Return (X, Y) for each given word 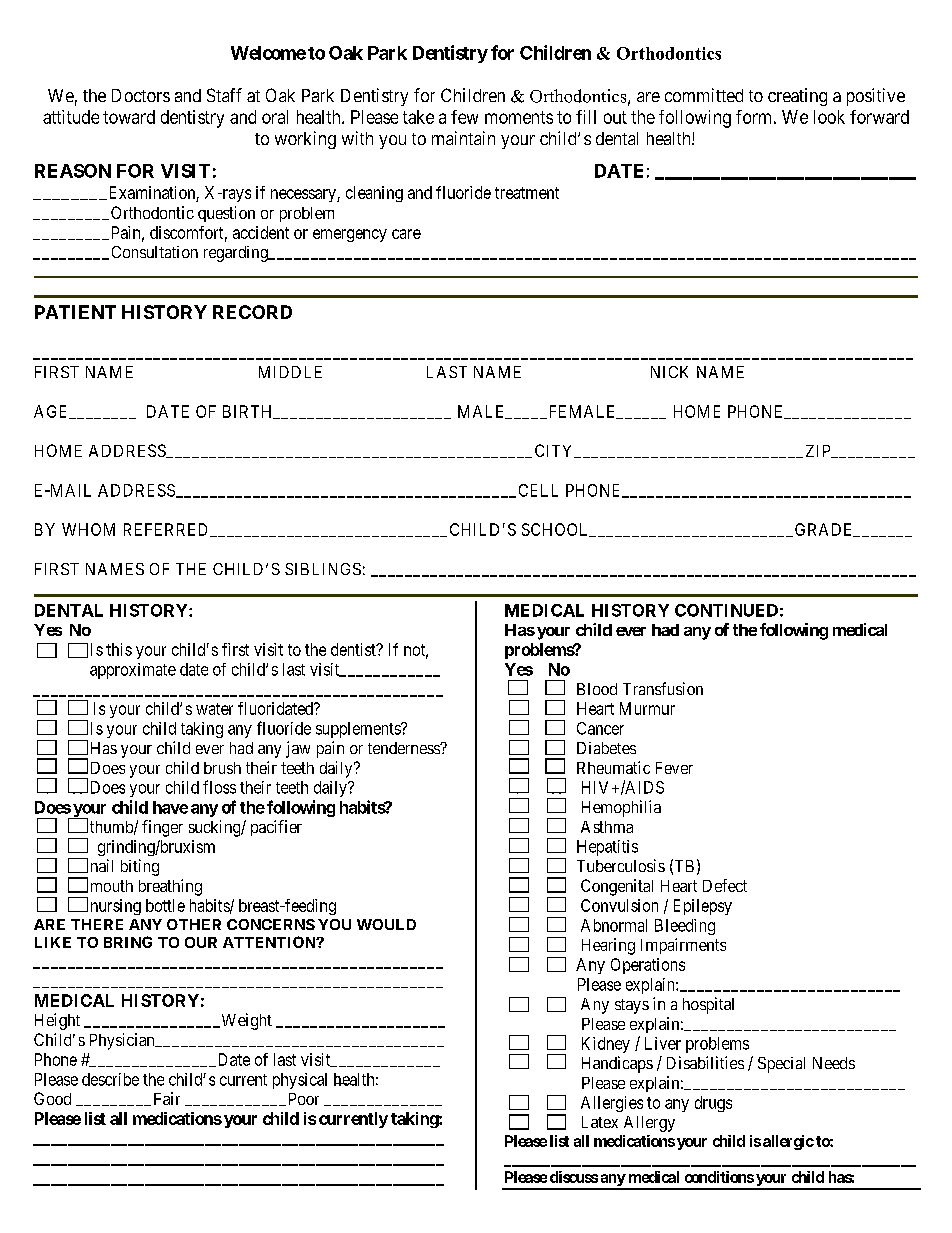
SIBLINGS (323, 569)
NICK (669, 372)
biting (140, 867)
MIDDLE (290, 372)
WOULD (386, 924)
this (119, 649)
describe (110, 1079)
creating (797, 97)
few (464, 117)
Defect (725, 885)
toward (129, 117)
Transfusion (663, 688)
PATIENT (75, 312)
